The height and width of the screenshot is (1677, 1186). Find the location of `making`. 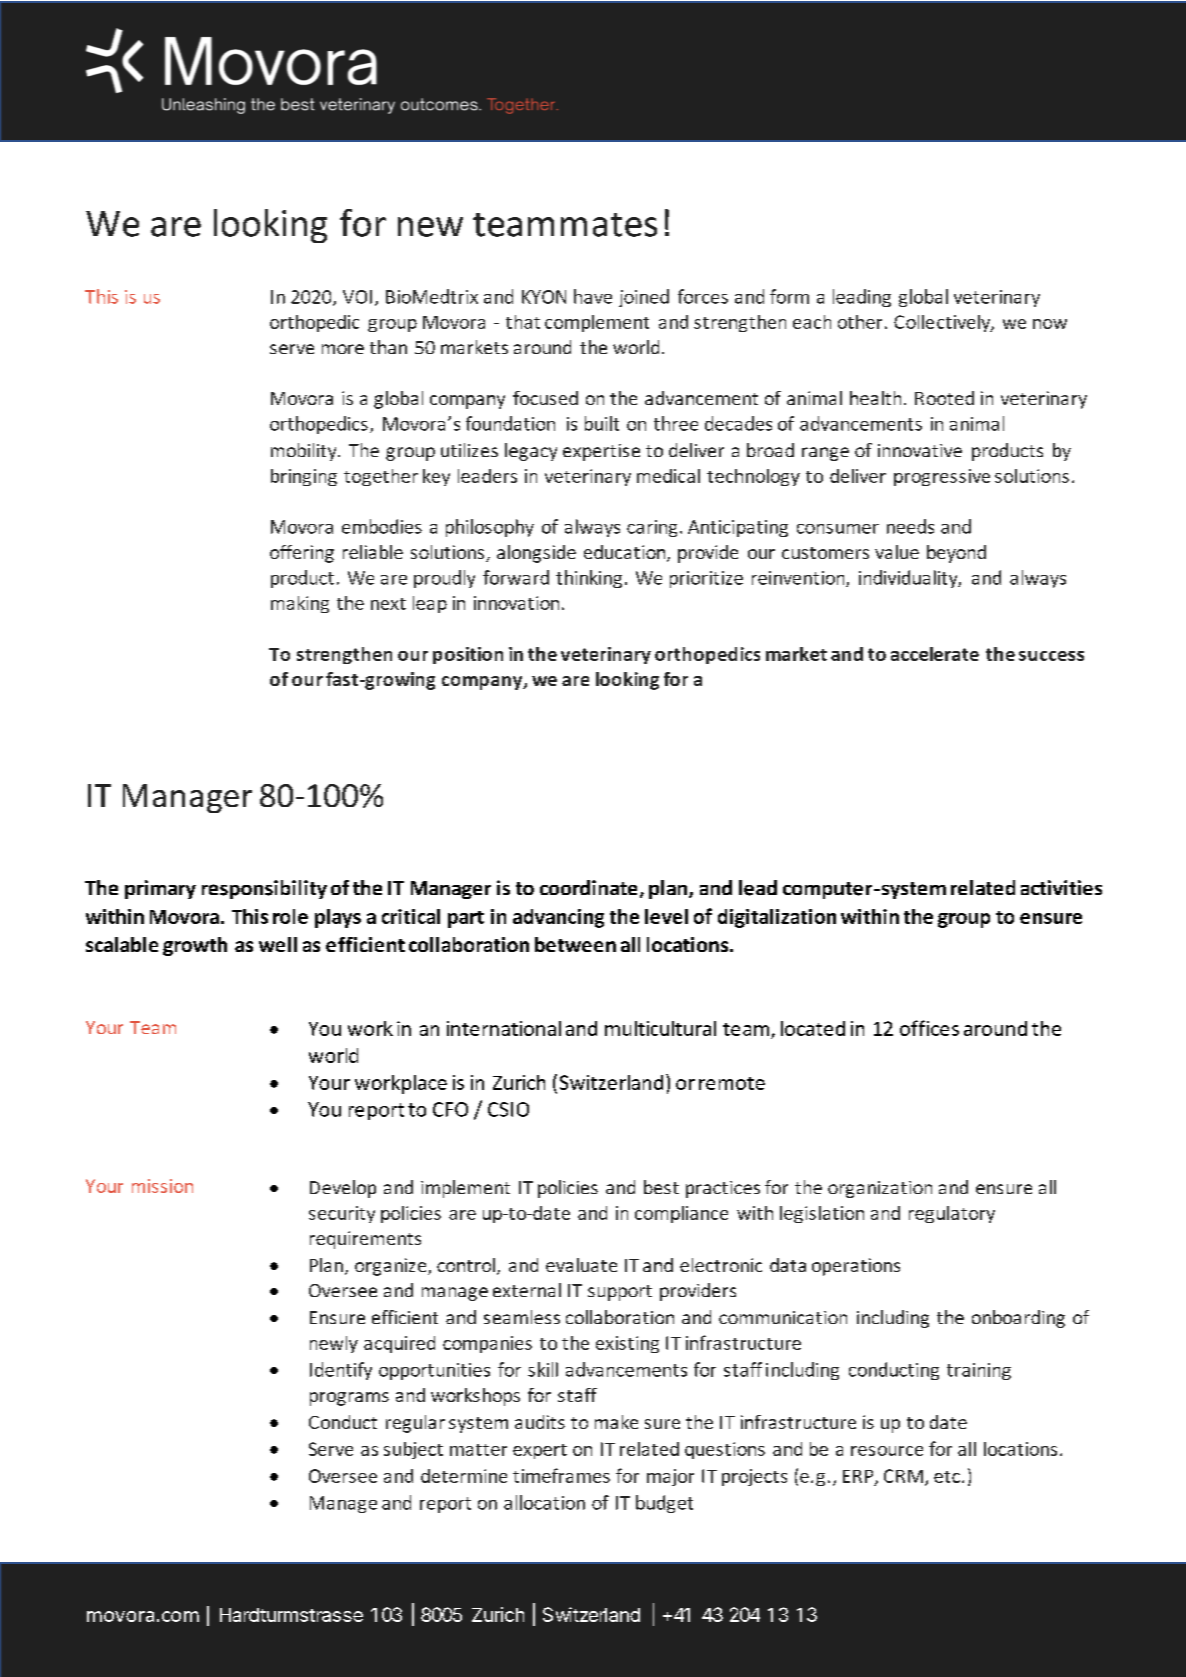

making is located at coordinates (300, 604).
